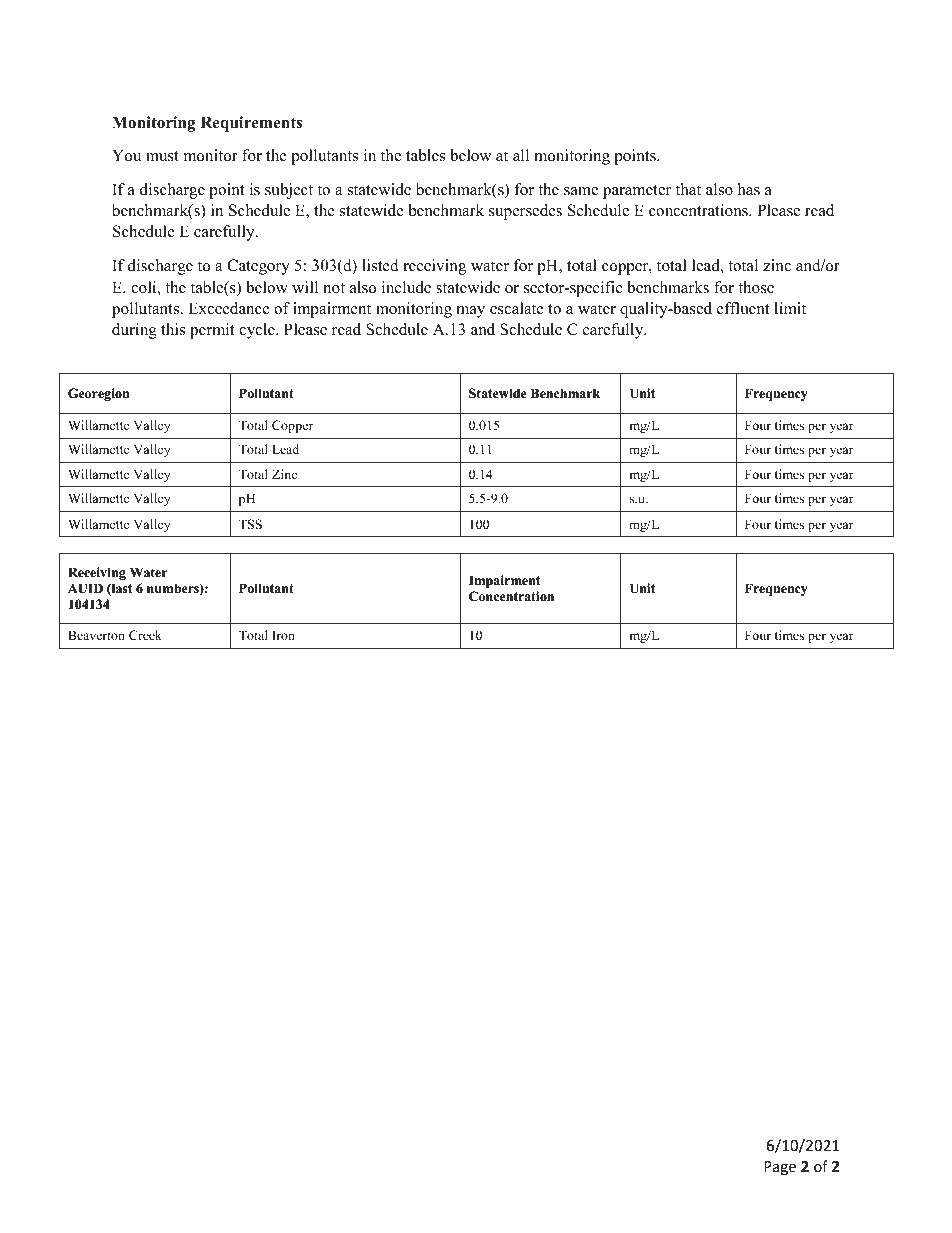  I want to click on supersedes, so click(525, 212).
